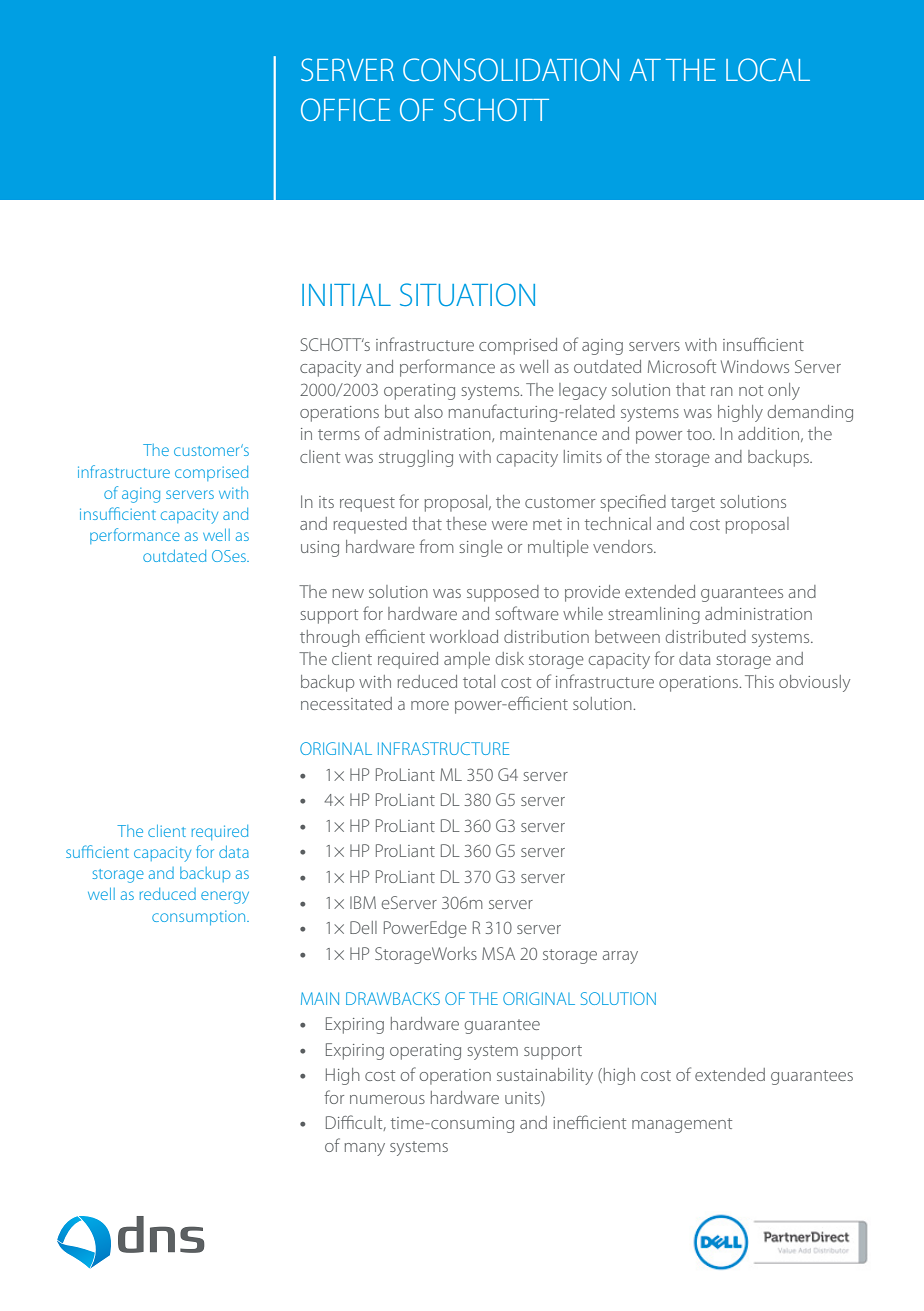 Image resolution: width=924 pixels, height=1311 pixels. Describe the element at coordinates (583, 456) in the screenshot. I see `limits` at that location.
